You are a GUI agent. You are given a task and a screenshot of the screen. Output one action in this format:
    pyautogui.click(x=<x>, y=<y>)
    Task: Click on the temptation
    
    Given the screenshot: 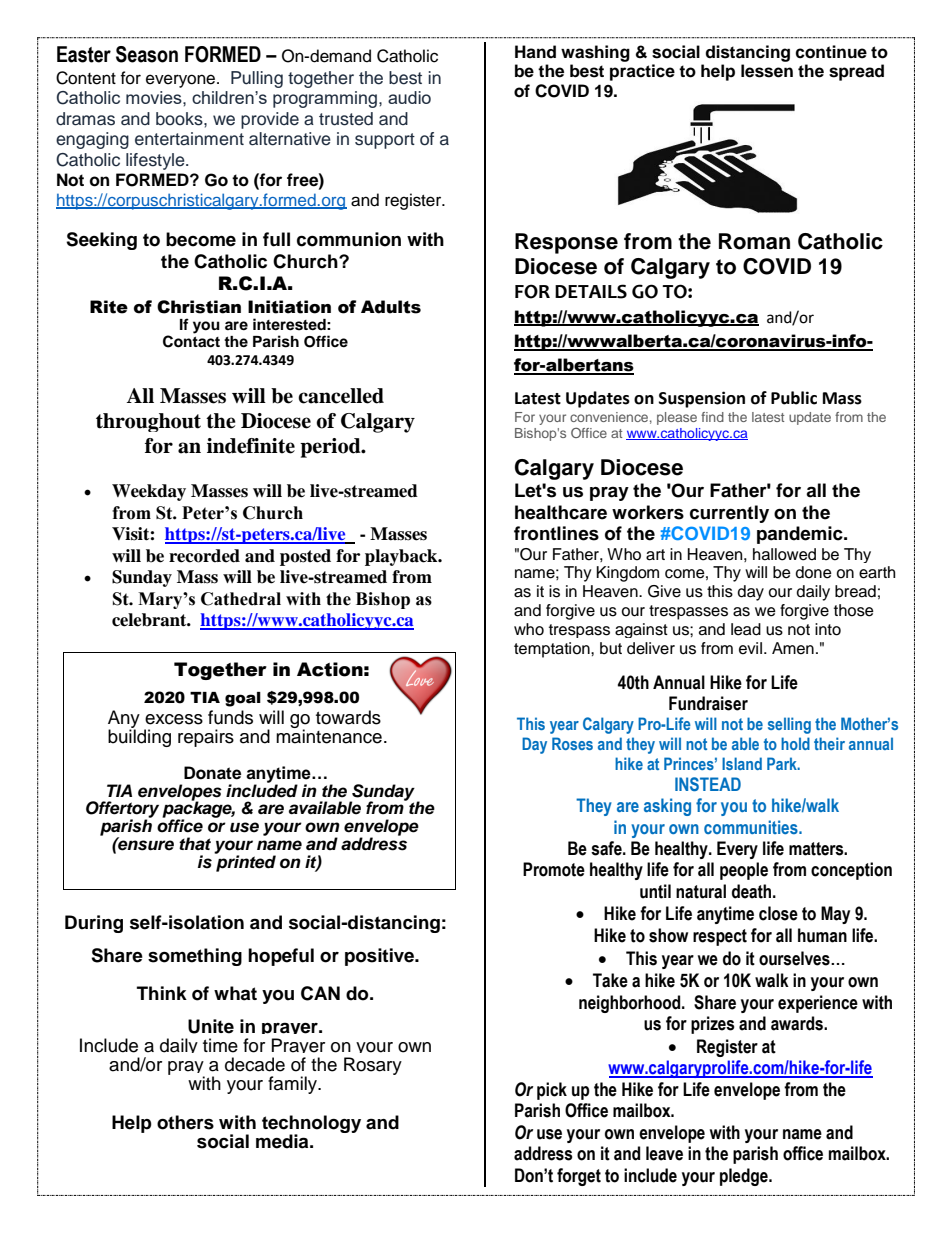 What is the action you would take?
    pyautogui.click(x=553, y=650)
